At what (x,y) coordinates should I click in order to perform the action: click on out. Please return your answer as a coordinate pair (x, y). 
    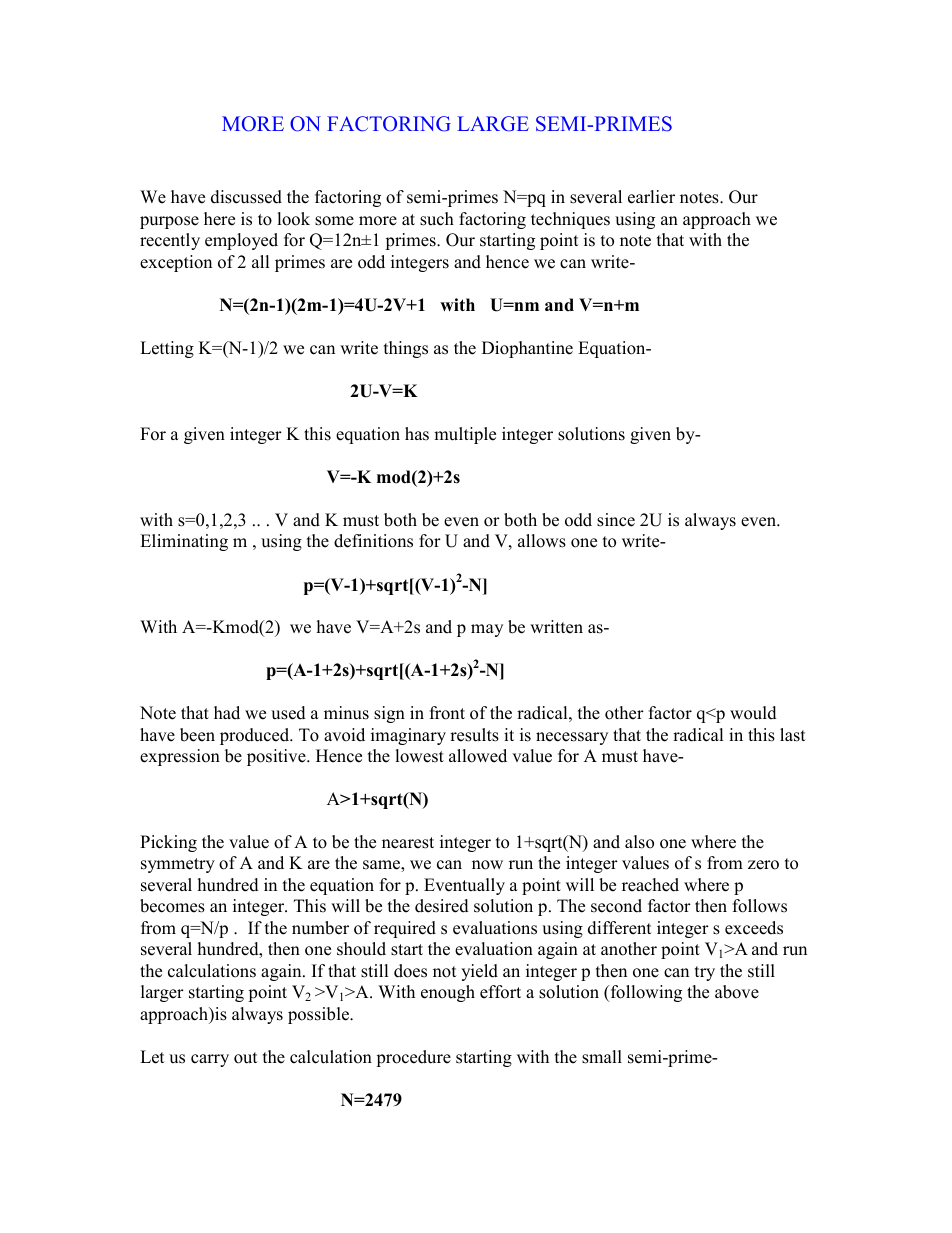
    Looking at the image, I should click on (245, 1058).
